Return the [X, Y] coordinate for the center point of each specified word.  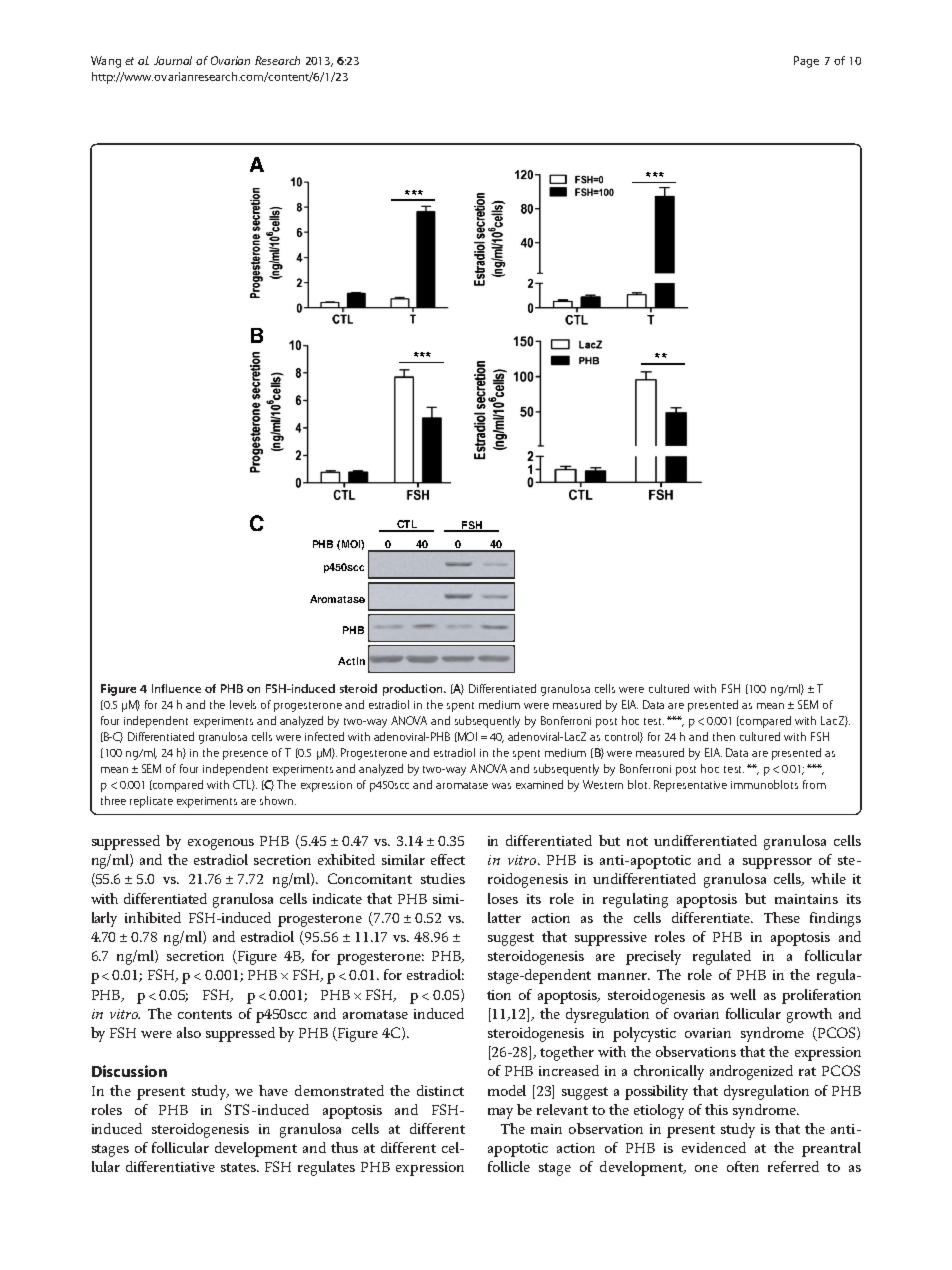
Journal [173, 60]
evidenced [714, 1147]
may [500, 1113]
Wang [106, 62]
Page [806, 62]
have [273, 1090]
